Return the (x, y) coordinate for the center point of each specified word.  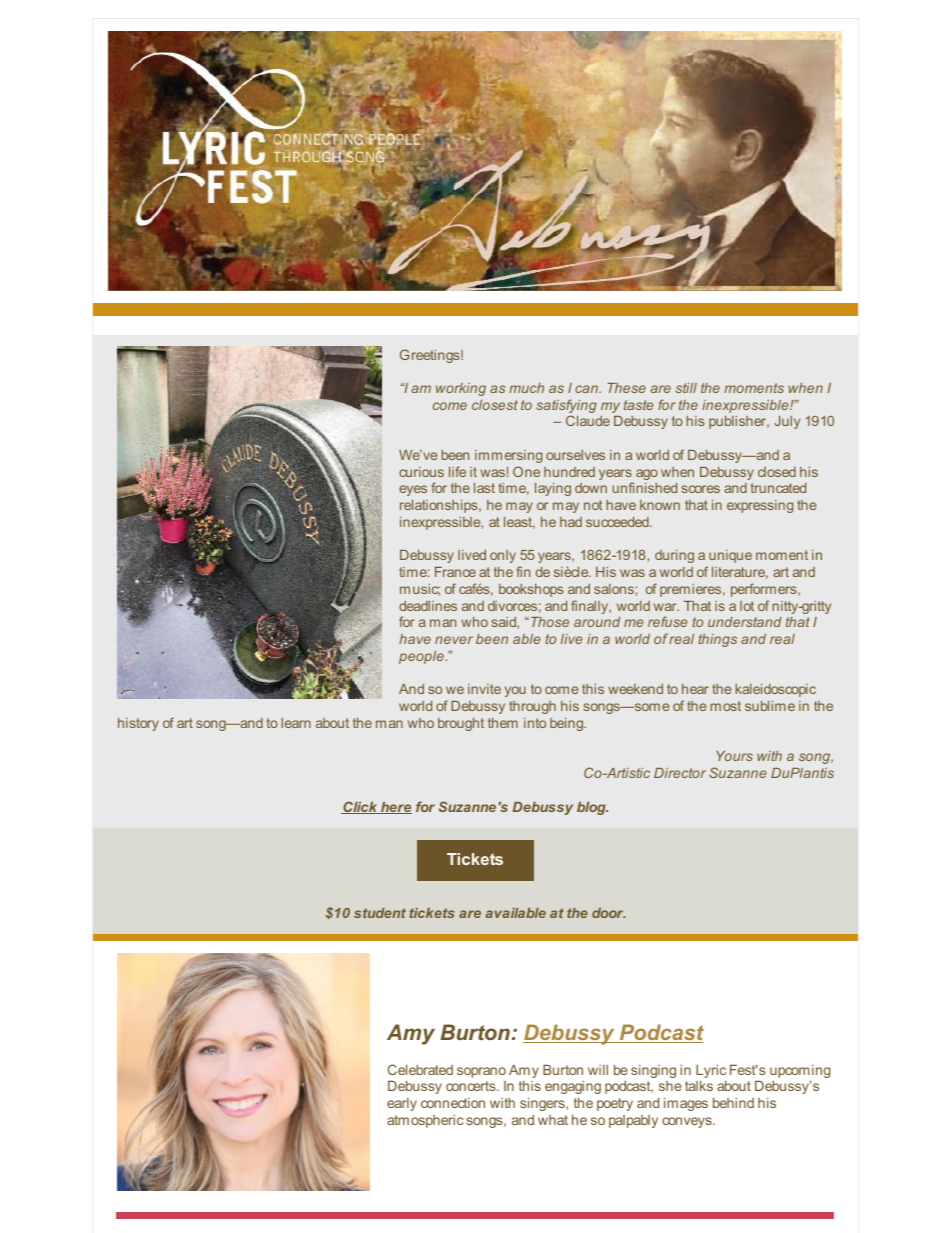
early (402, 1104)
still (686, 388)
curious (421, 472)
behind (733, 1103)
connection (453, 1103)
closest (495, 405)
